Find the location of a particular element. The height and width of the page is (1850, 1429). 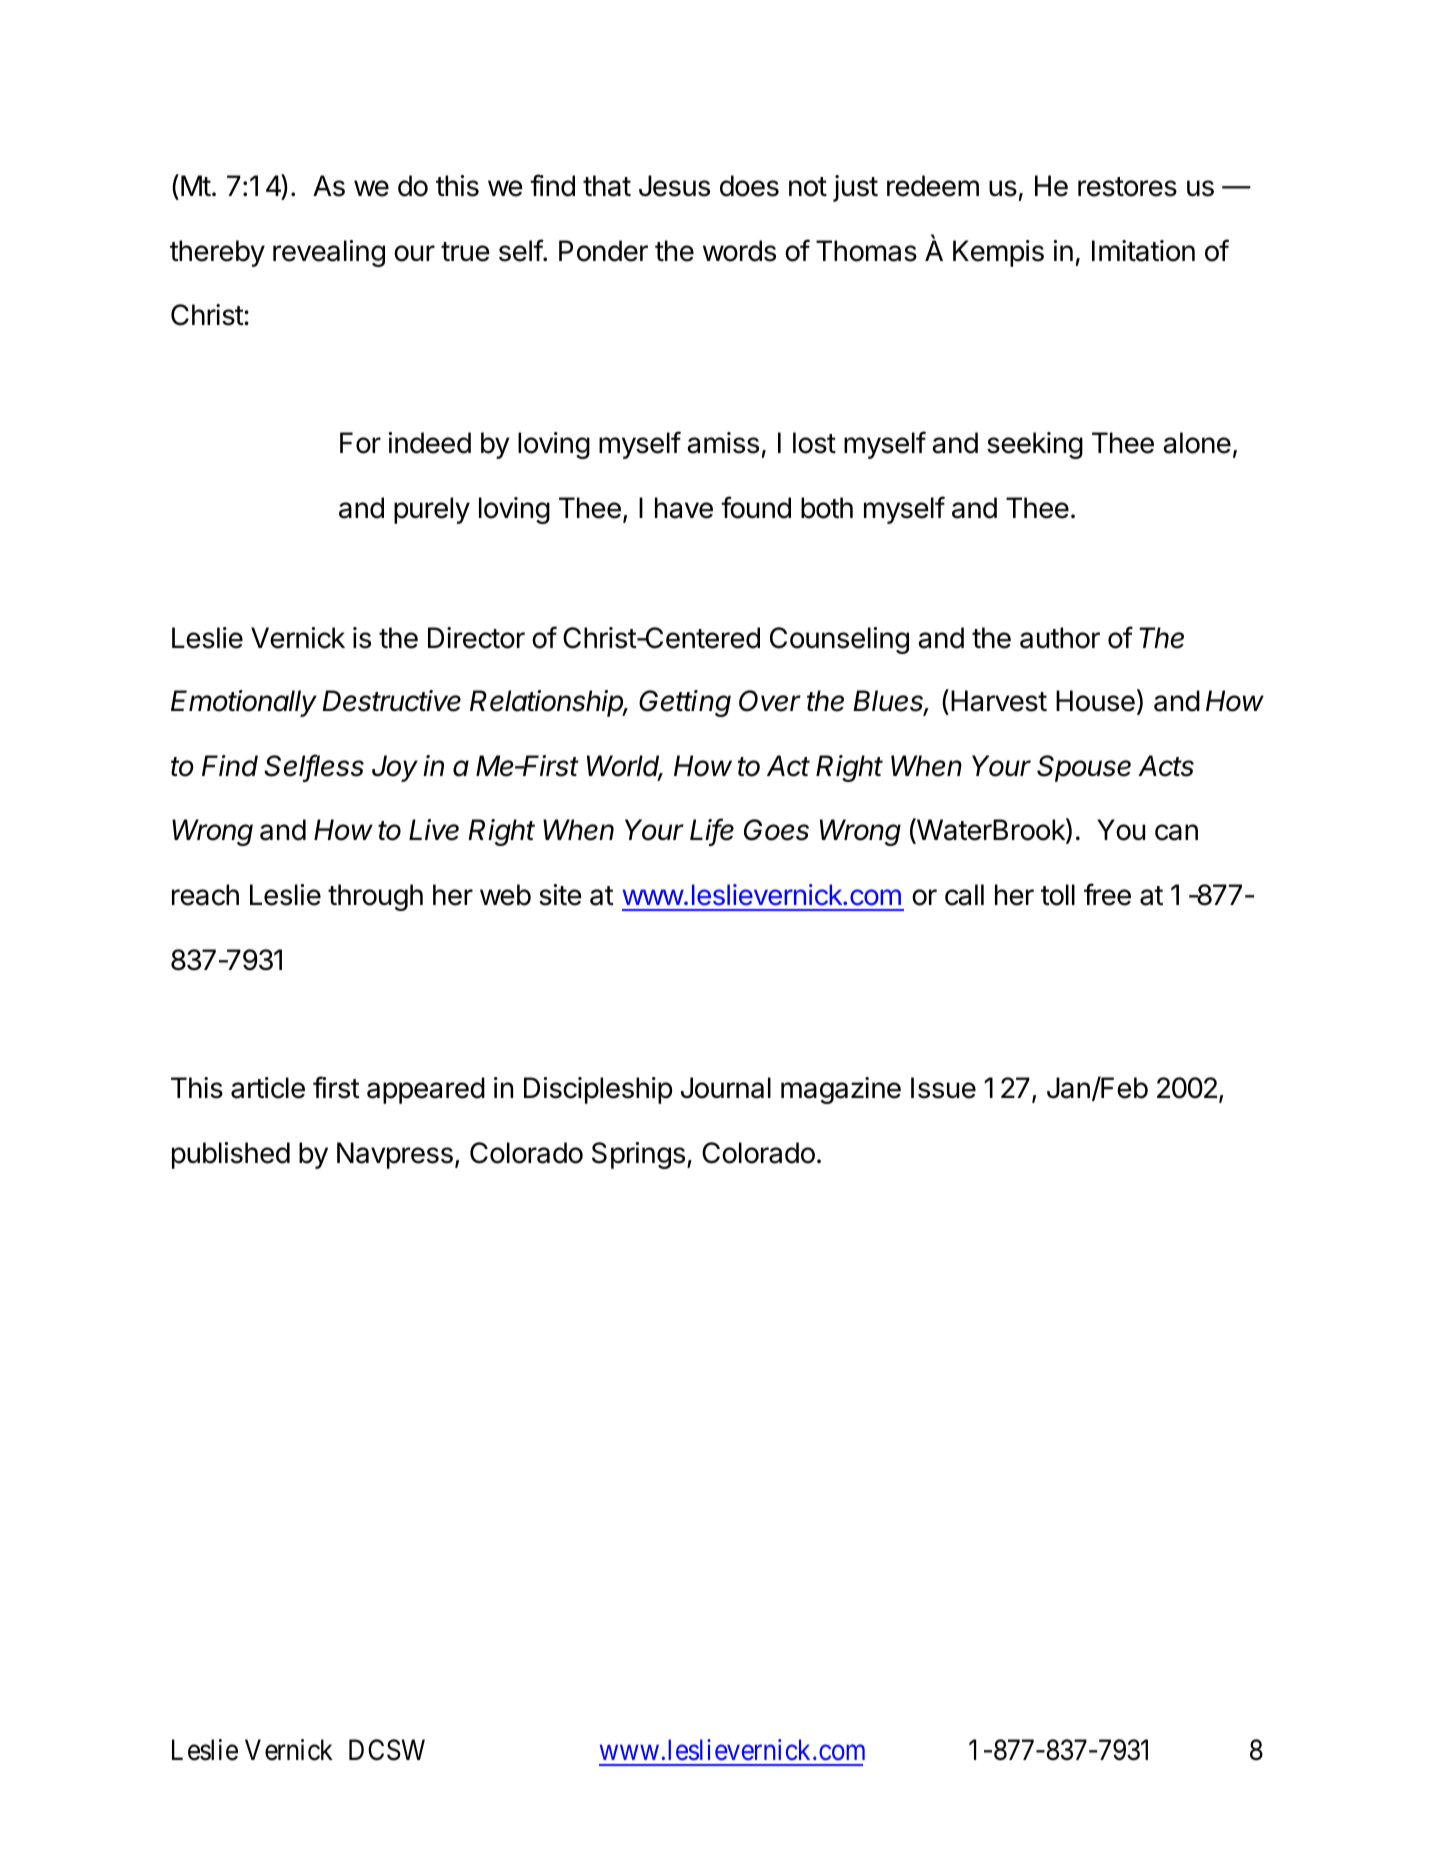

seeking is located at coordinates (1035, 445).
